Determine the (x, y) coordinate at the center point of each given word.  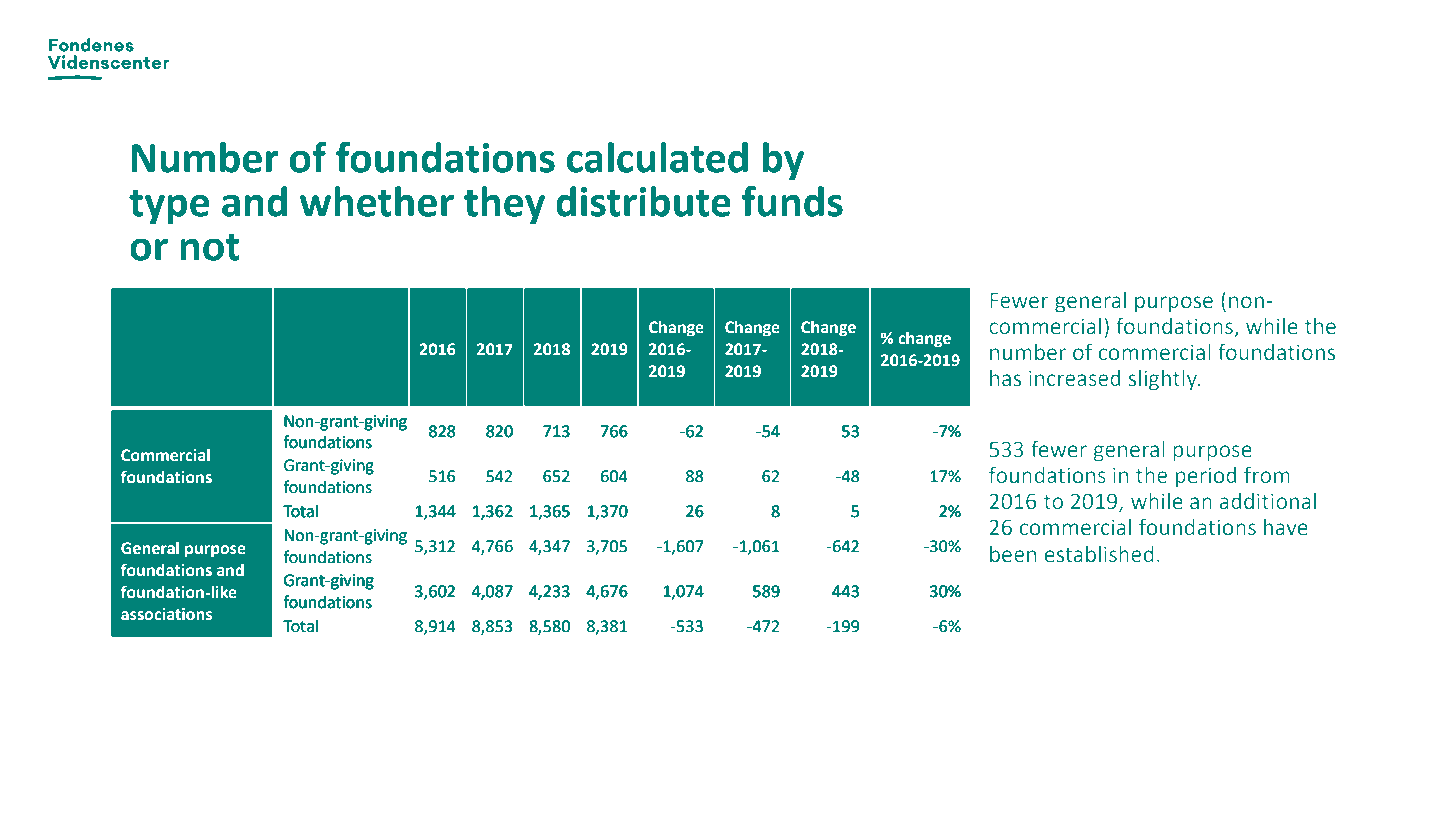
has (1005, 378)
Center (297, 659)
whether (376, 201)
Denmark (615, 659)
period (1206, 477)
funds (792, 201)
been (1013, 554)
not (210, 247)
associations (166, 614)
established (1099, 554)
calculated (657, 157)
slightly (1164, 380)
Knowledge (239, 660)
